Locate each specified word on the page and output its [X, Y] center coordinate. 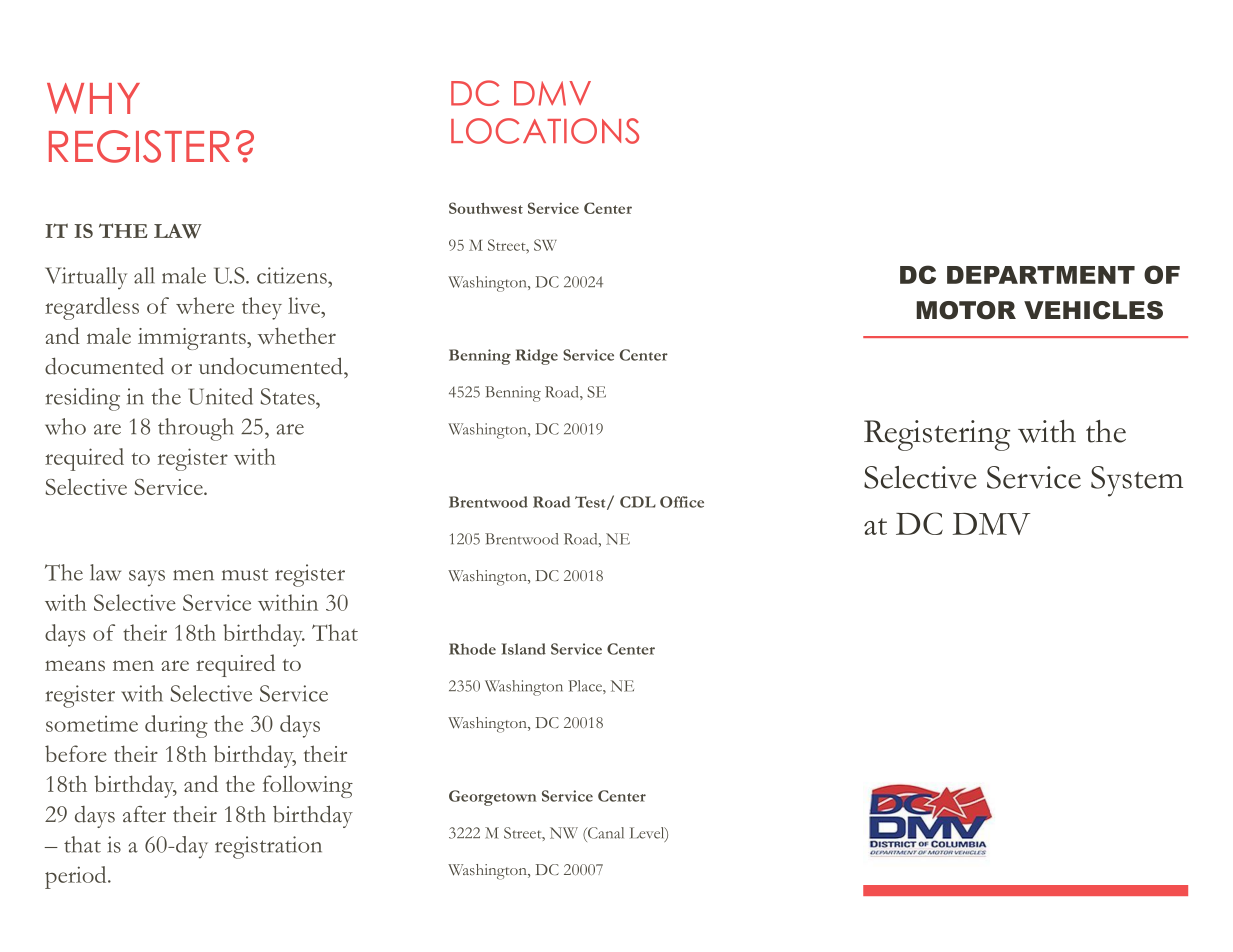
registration [268, 847]
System [1137, 481]
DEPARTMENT [1041, 275]
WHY [93, 98]
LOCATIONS [545, 131]
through [196, 429]
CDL [638, 502]
